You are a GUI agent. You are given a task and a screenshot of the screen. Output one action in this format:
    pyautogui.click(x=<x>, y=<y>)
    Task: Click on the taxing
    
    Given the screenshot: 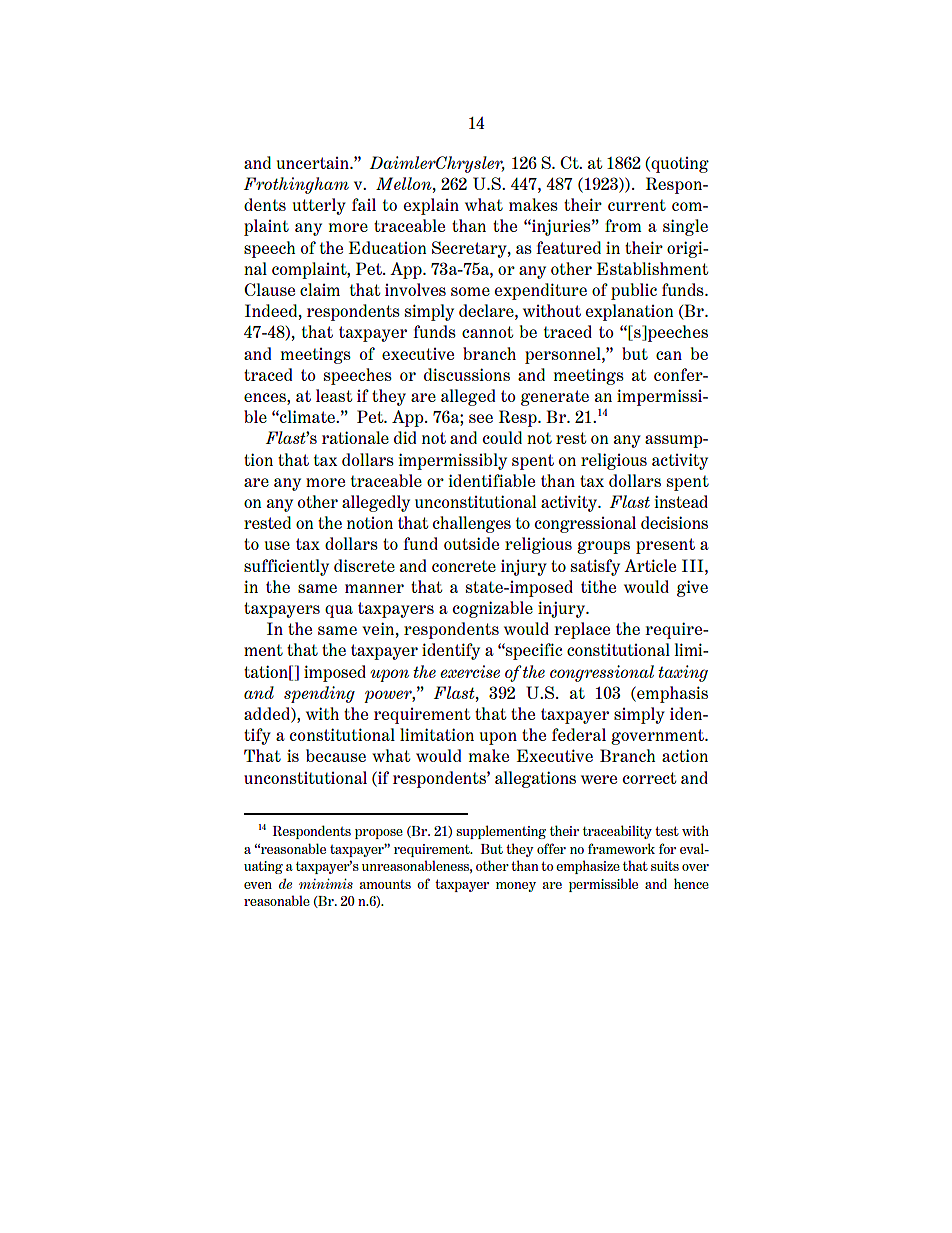 What is the action you would take?
    pyautogui.click(x=683, y=673)
